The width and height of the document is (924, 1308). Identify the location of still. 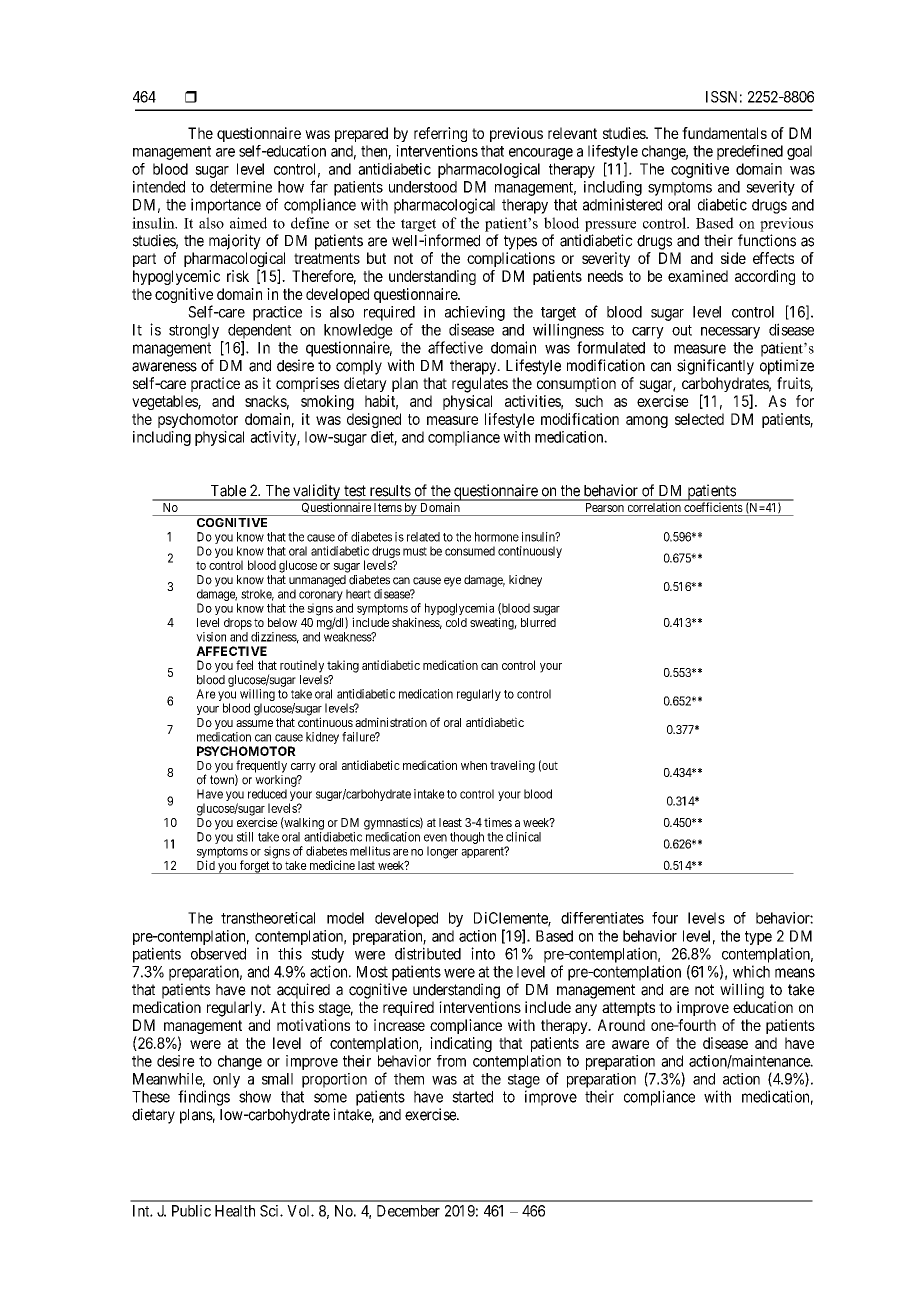
(245, 837).
